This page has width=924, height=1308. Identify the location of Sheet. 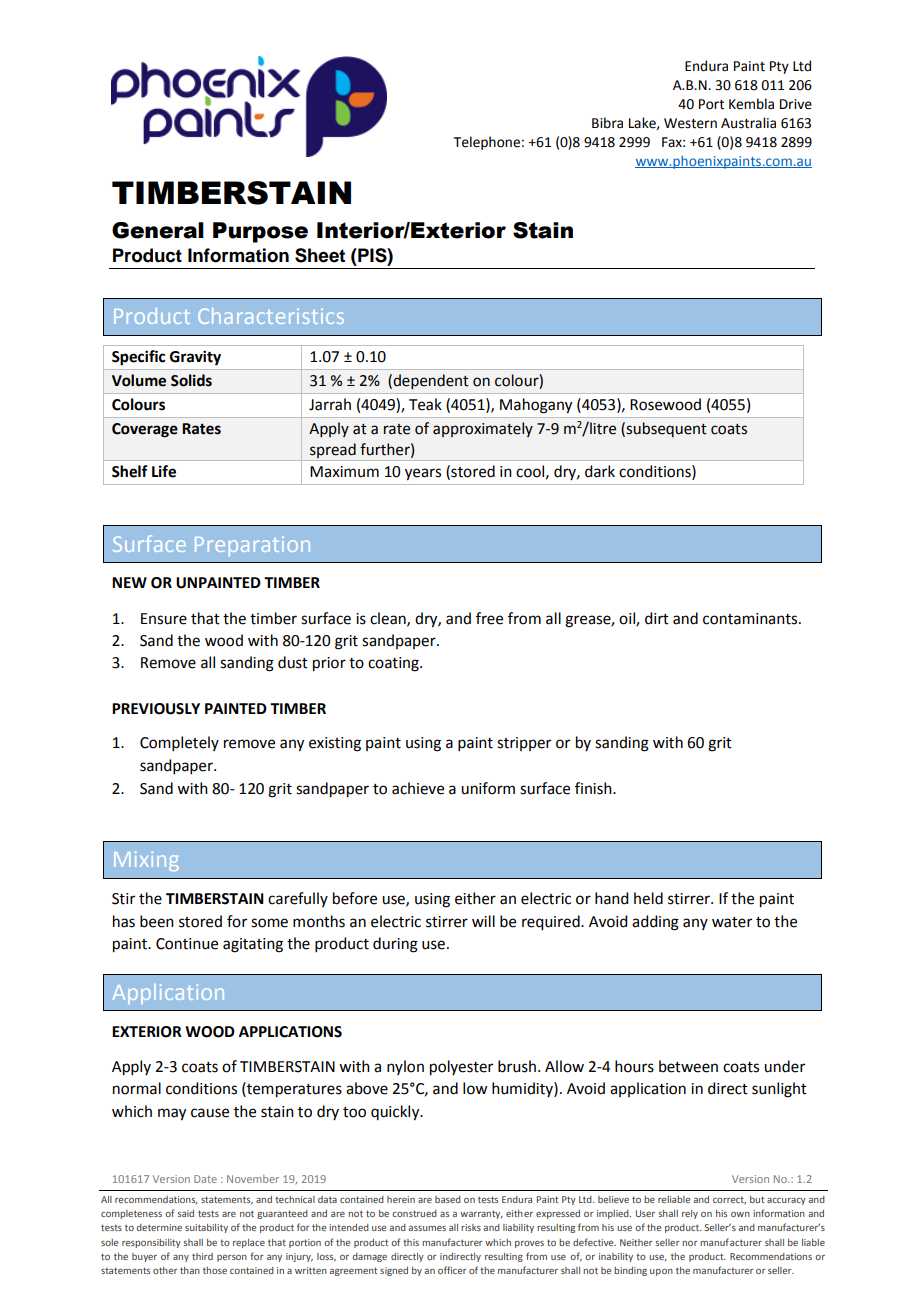
(320, 255).
